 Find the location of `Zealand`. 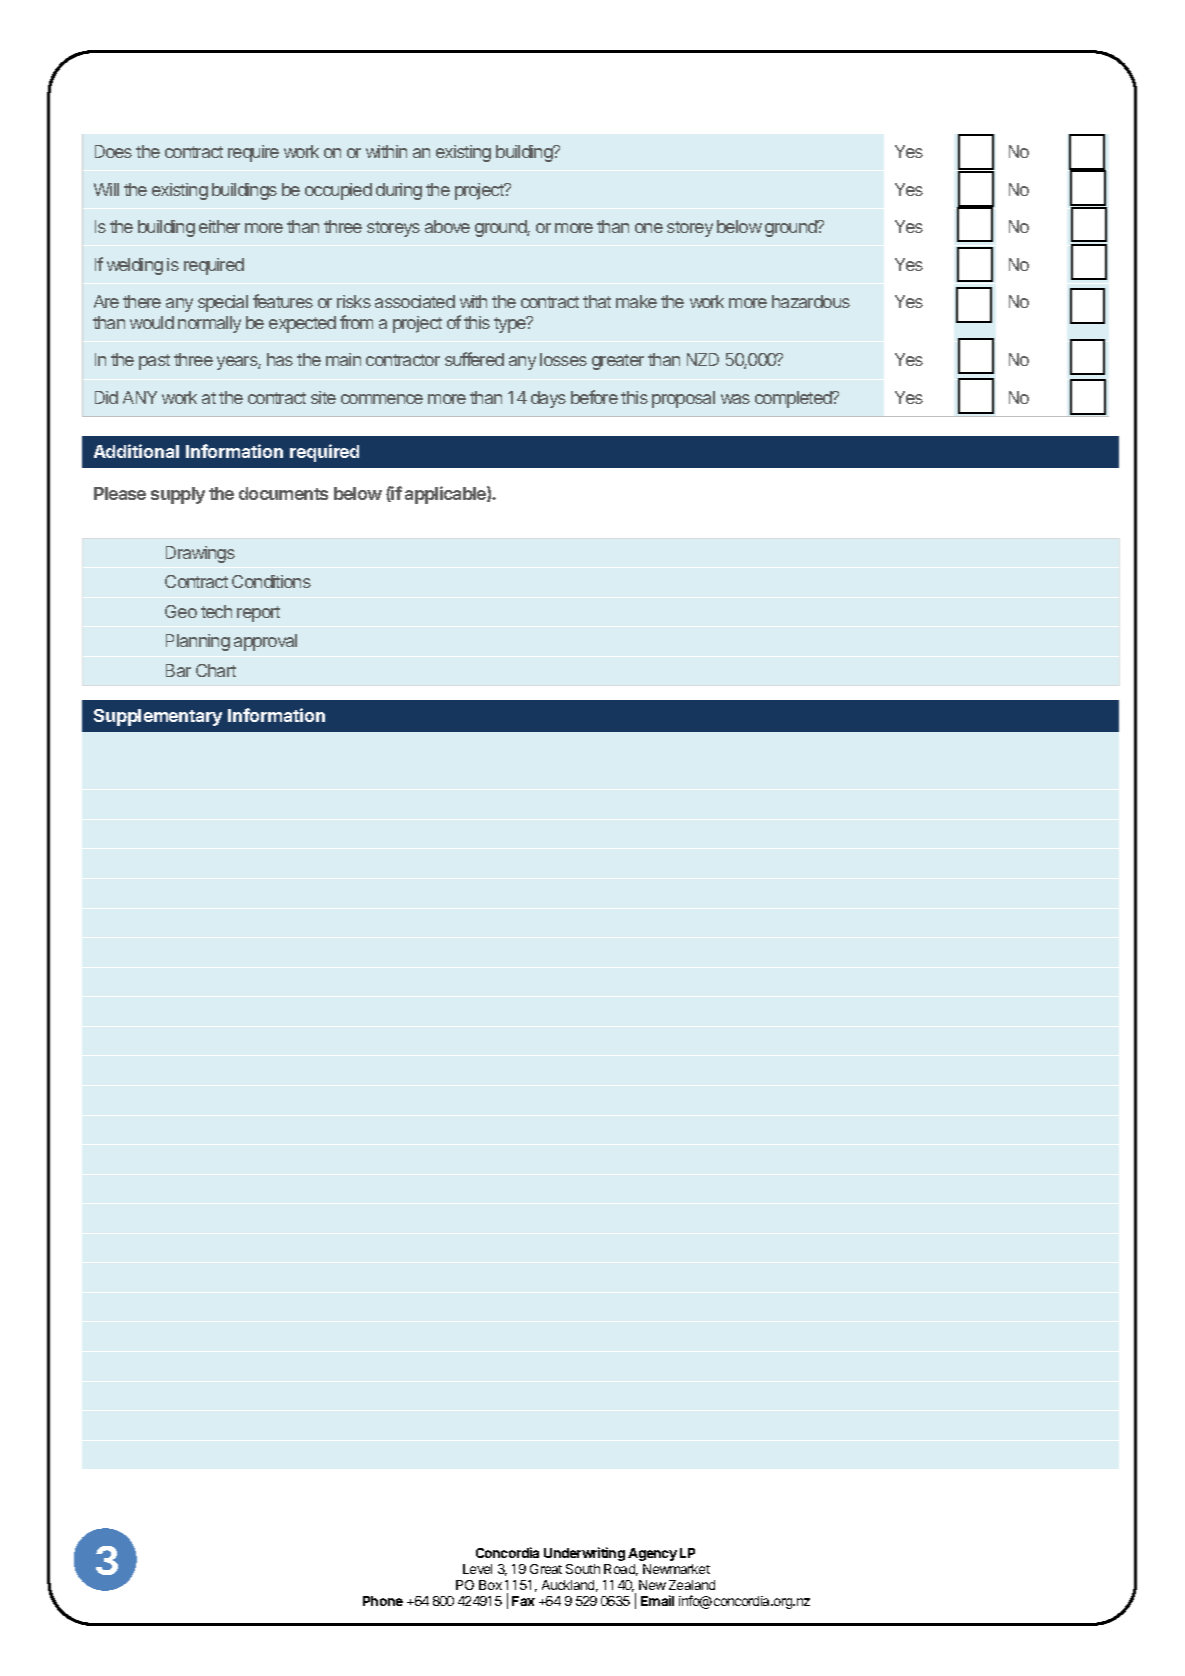

Zealand is located at coordinates (692, 1585).
